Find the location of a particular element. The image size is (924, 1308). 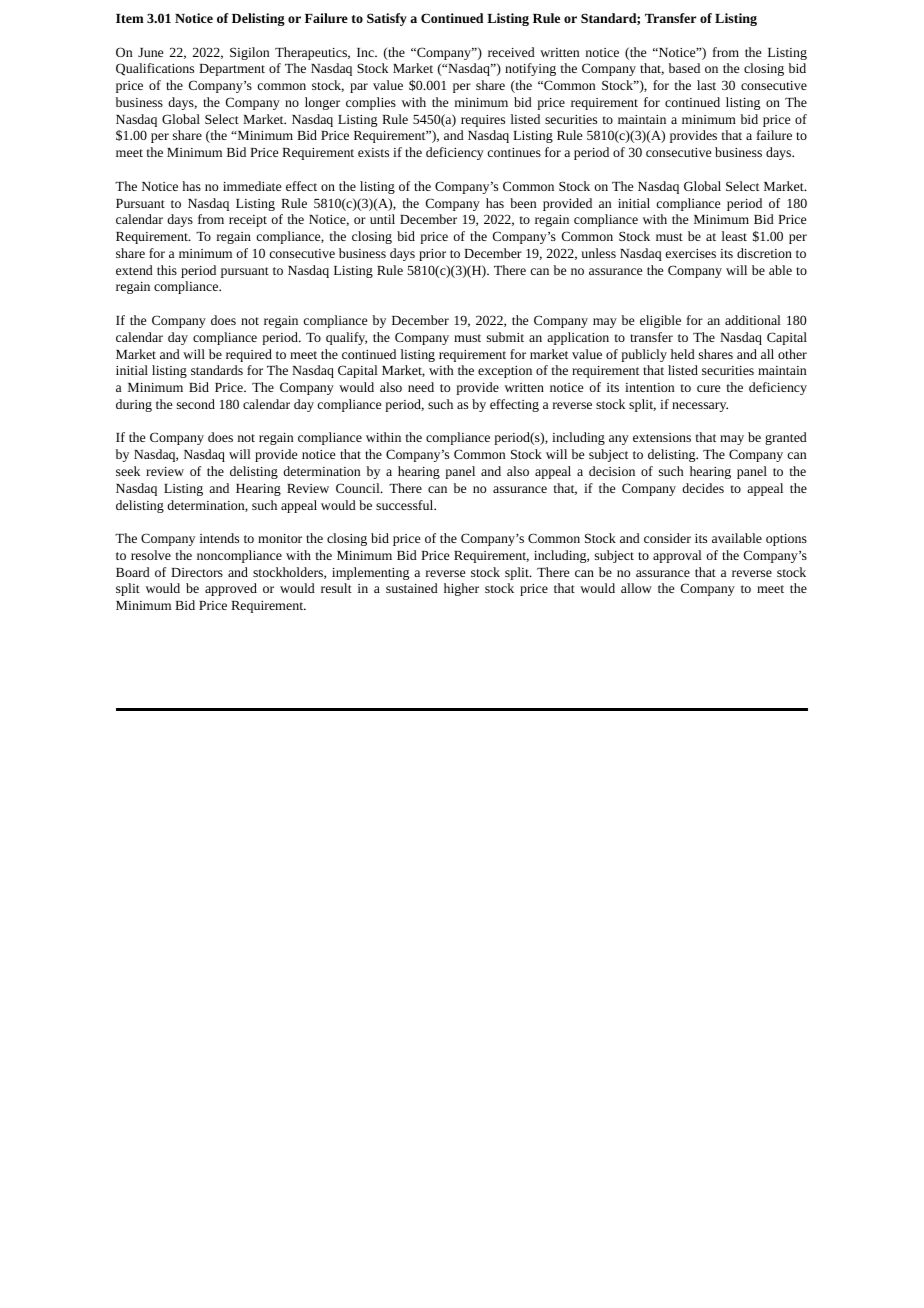

based is located at coordinates (684, 68).
